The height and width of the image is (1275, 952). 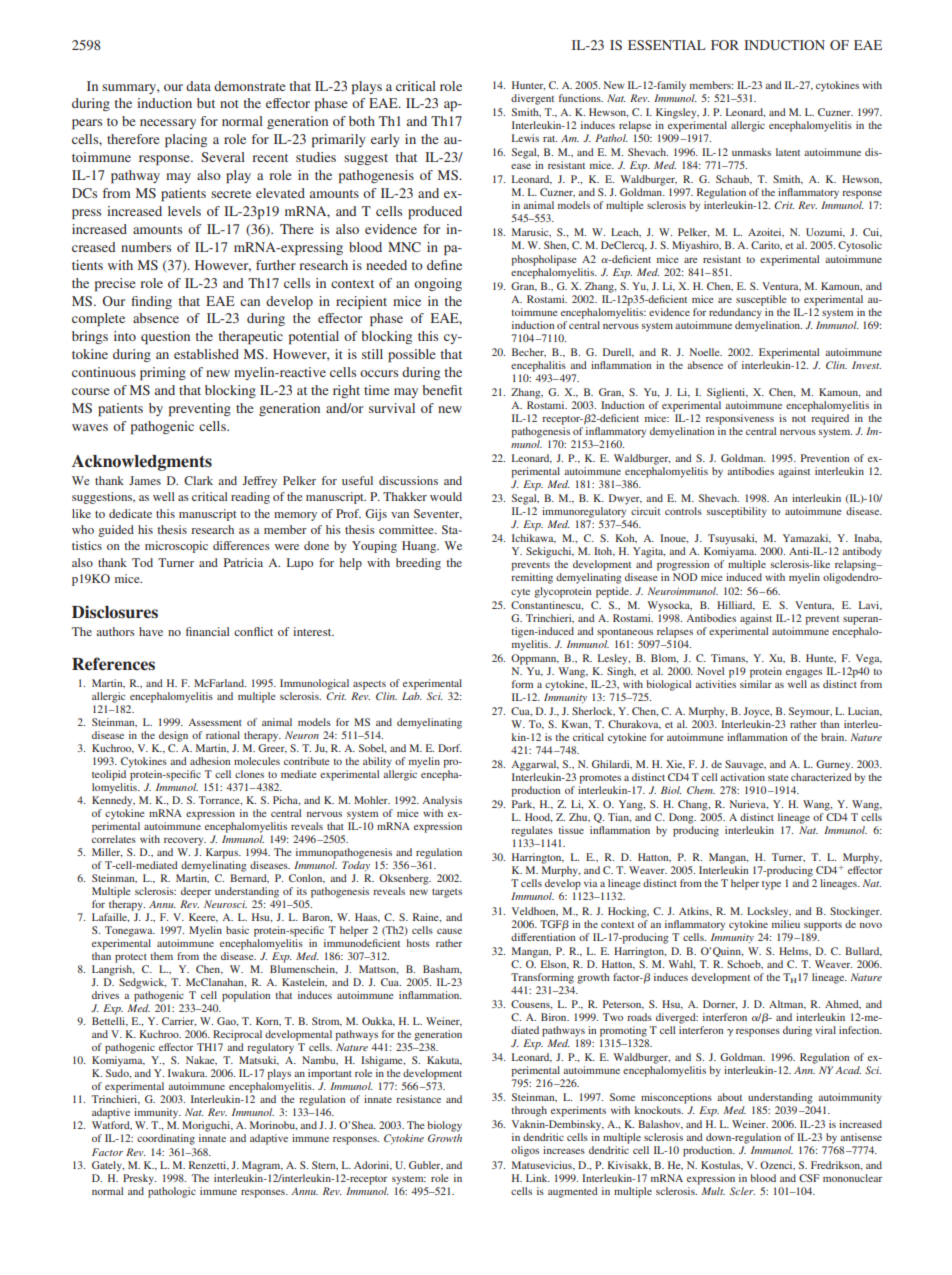 I want to click on CSF, so click(x=809, y=1178).
